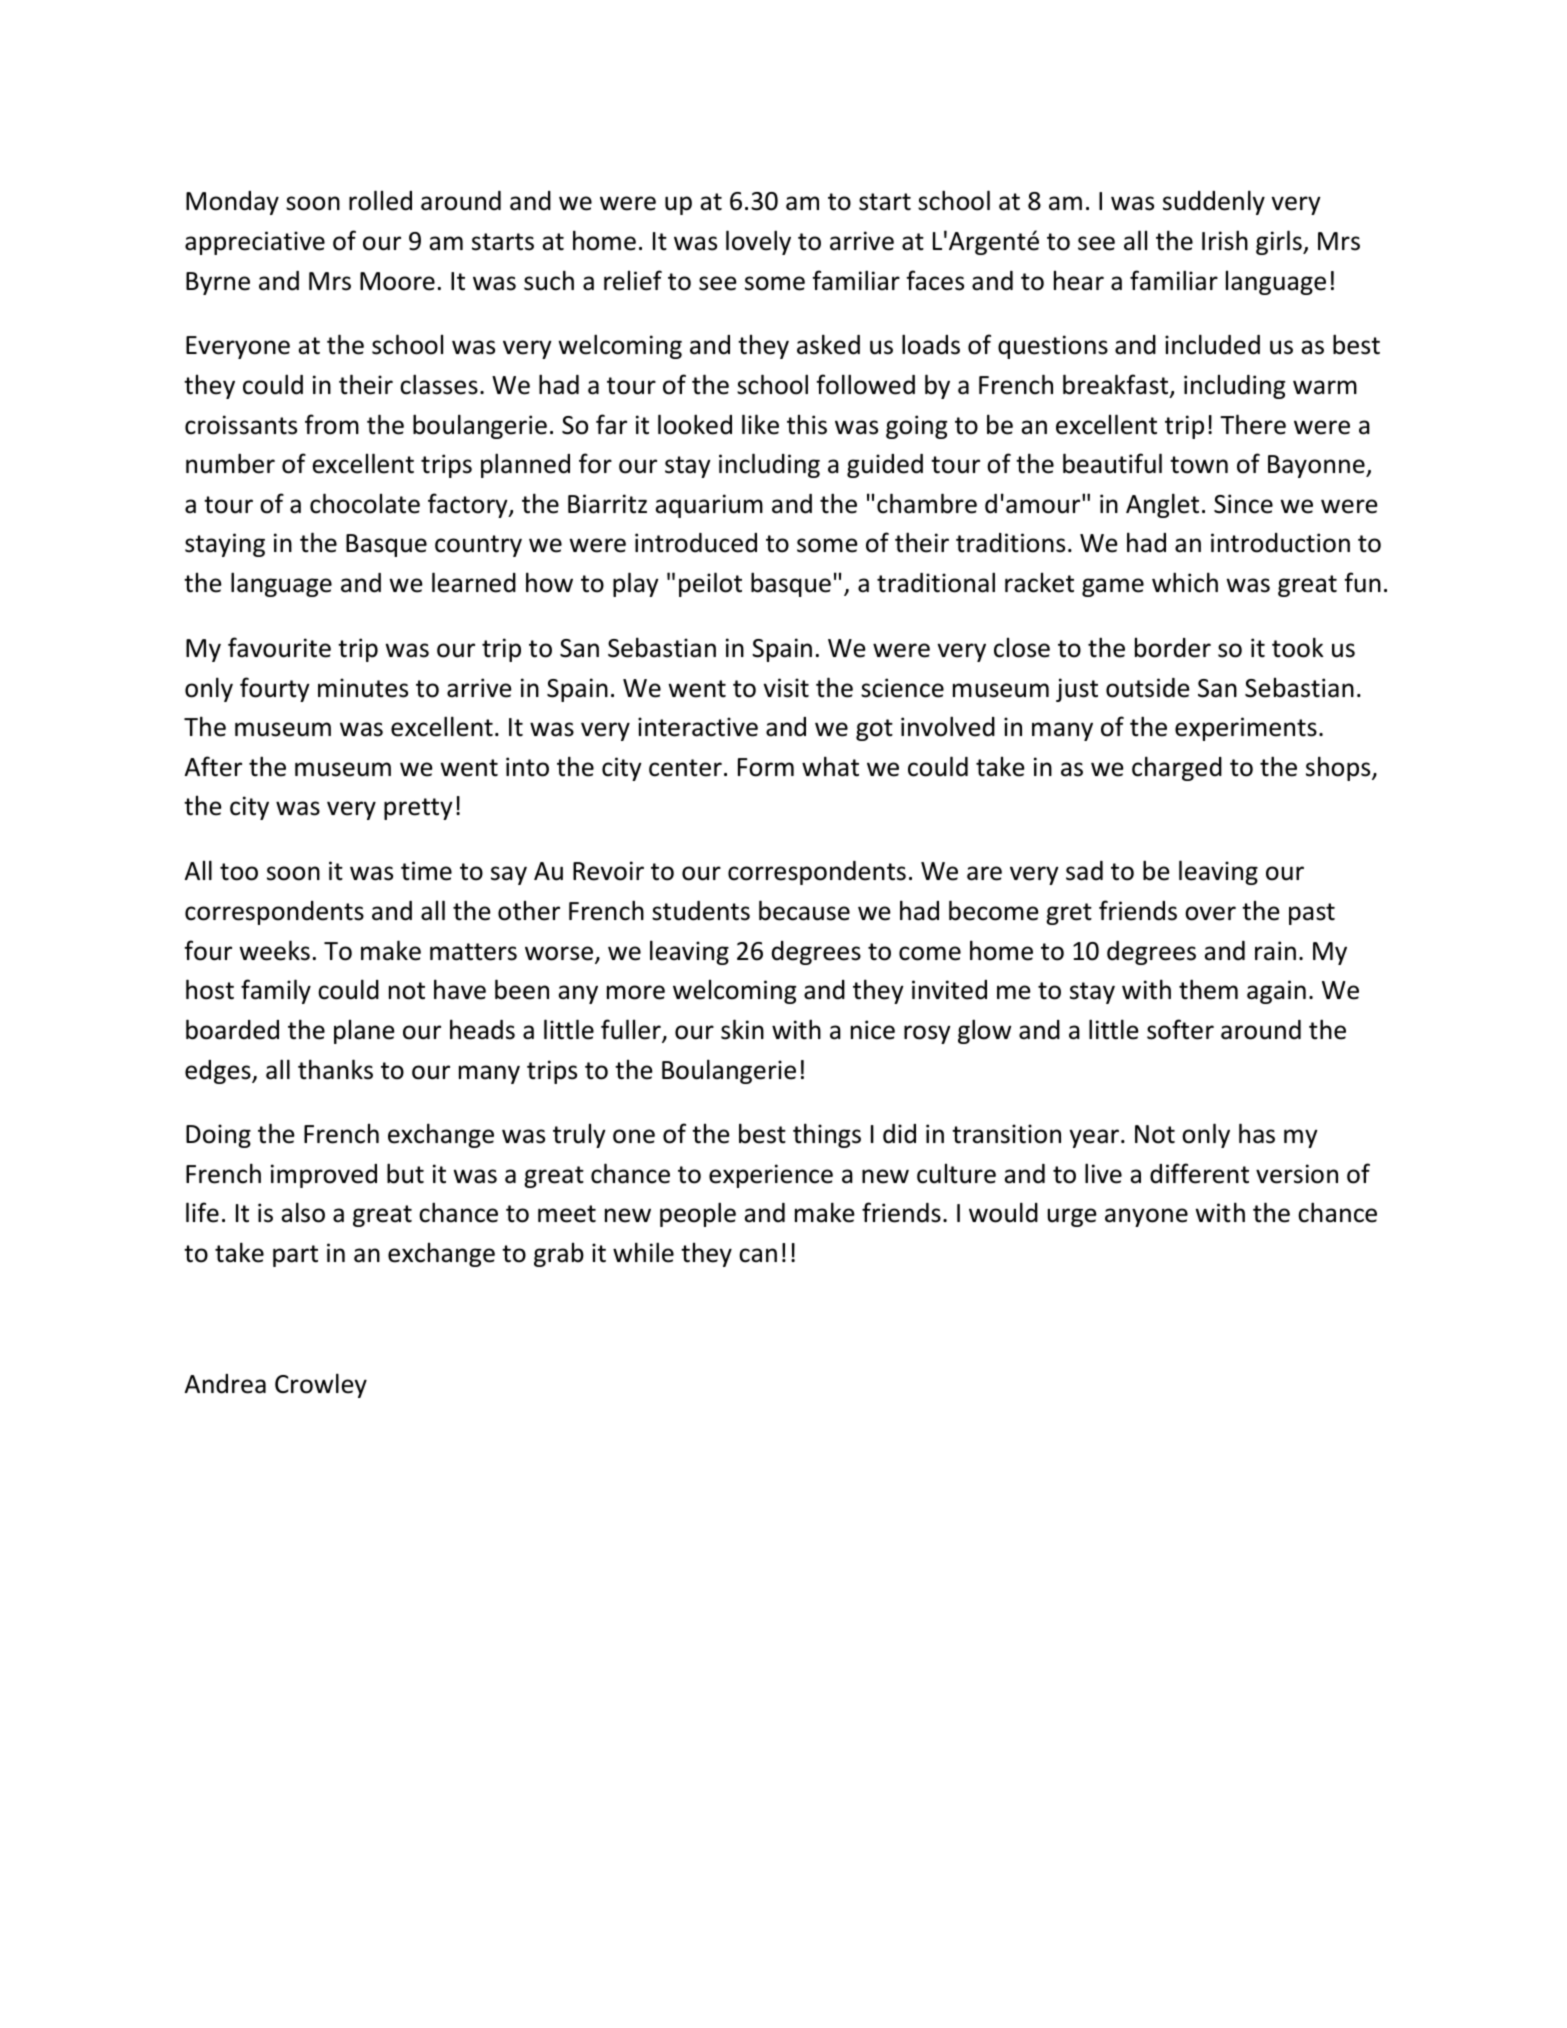 The height and width of the document is (2028, 1567). What do you see at coordinates (1185, 582) in the document?
I see `which` at bounding box center [1185, 582].
